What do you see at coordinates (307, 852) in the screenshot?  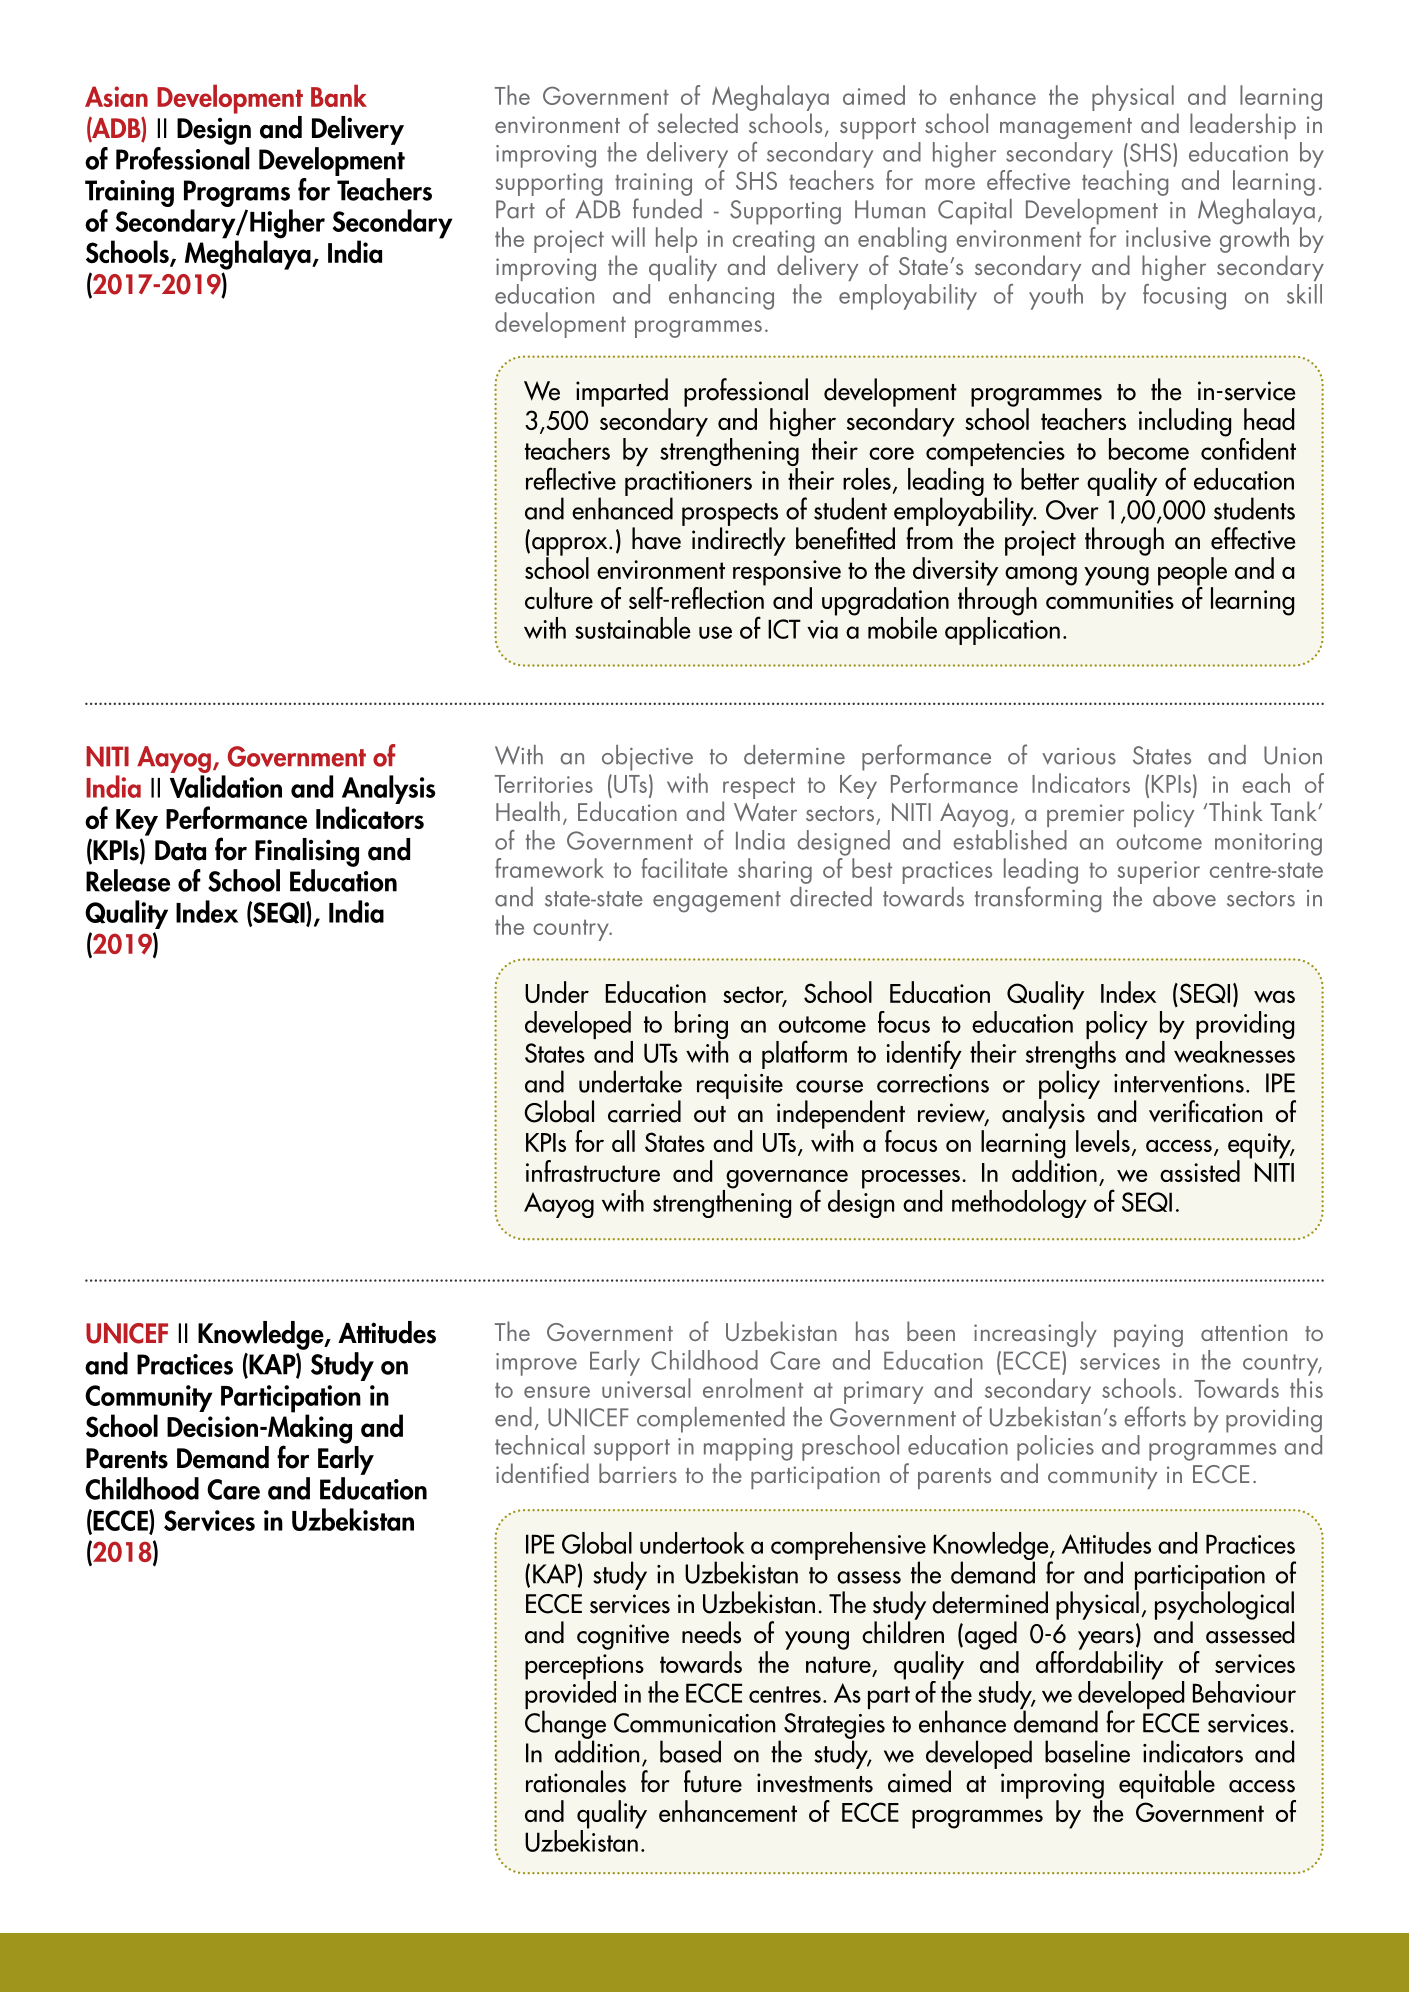 I see `Finalising` at bounding box center [307, 852].
